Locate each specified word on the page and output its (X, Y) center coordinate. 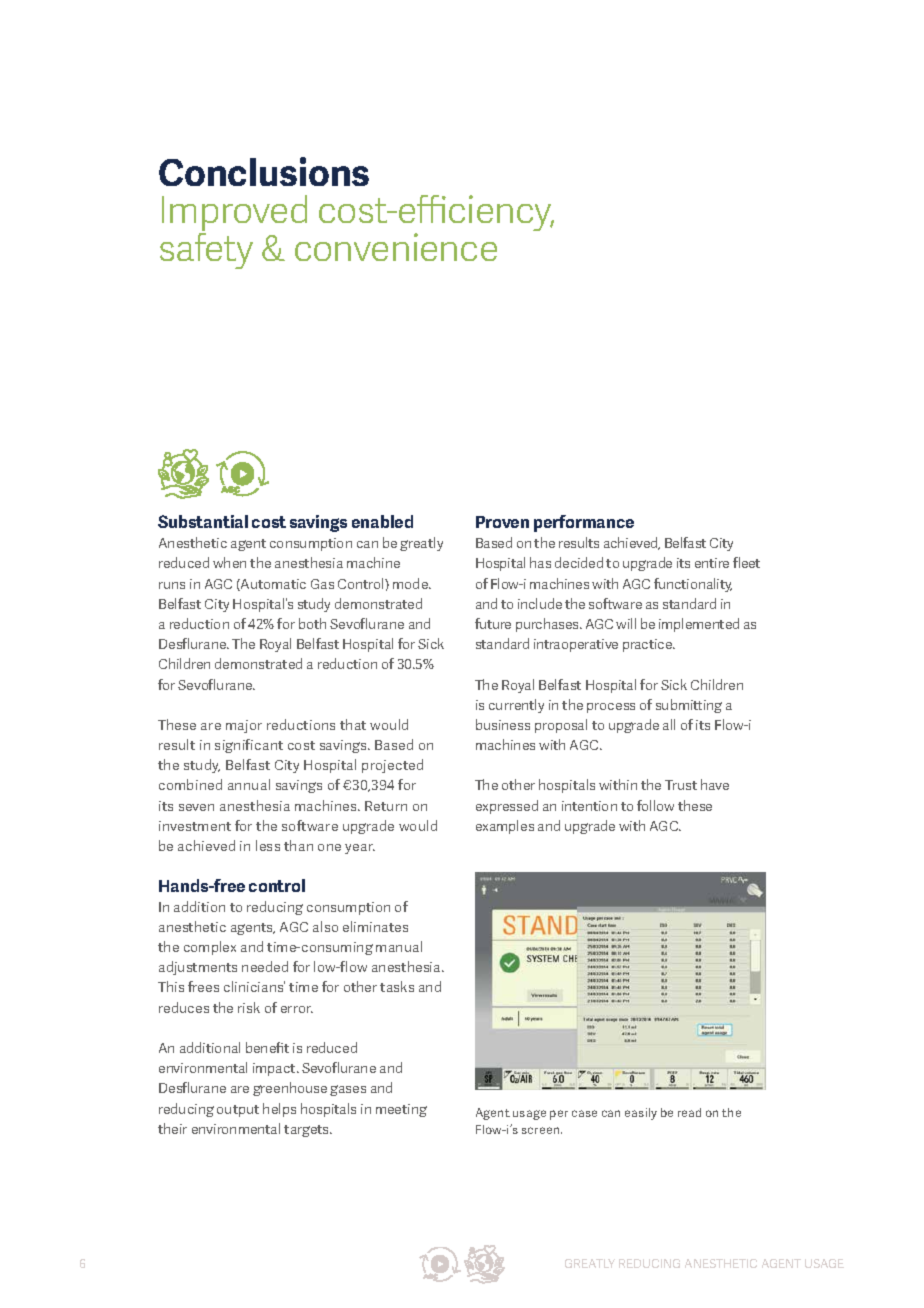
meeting (401, 1110)
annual (249, 784)
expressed (507, 807)
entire (712, 563)
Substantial (203, 521)
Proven (502, 522)
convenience (396, 247)
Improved (234, 214)
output (238, 1111)
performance (584, 523)
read (689, 1112)
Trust (681, 785)
